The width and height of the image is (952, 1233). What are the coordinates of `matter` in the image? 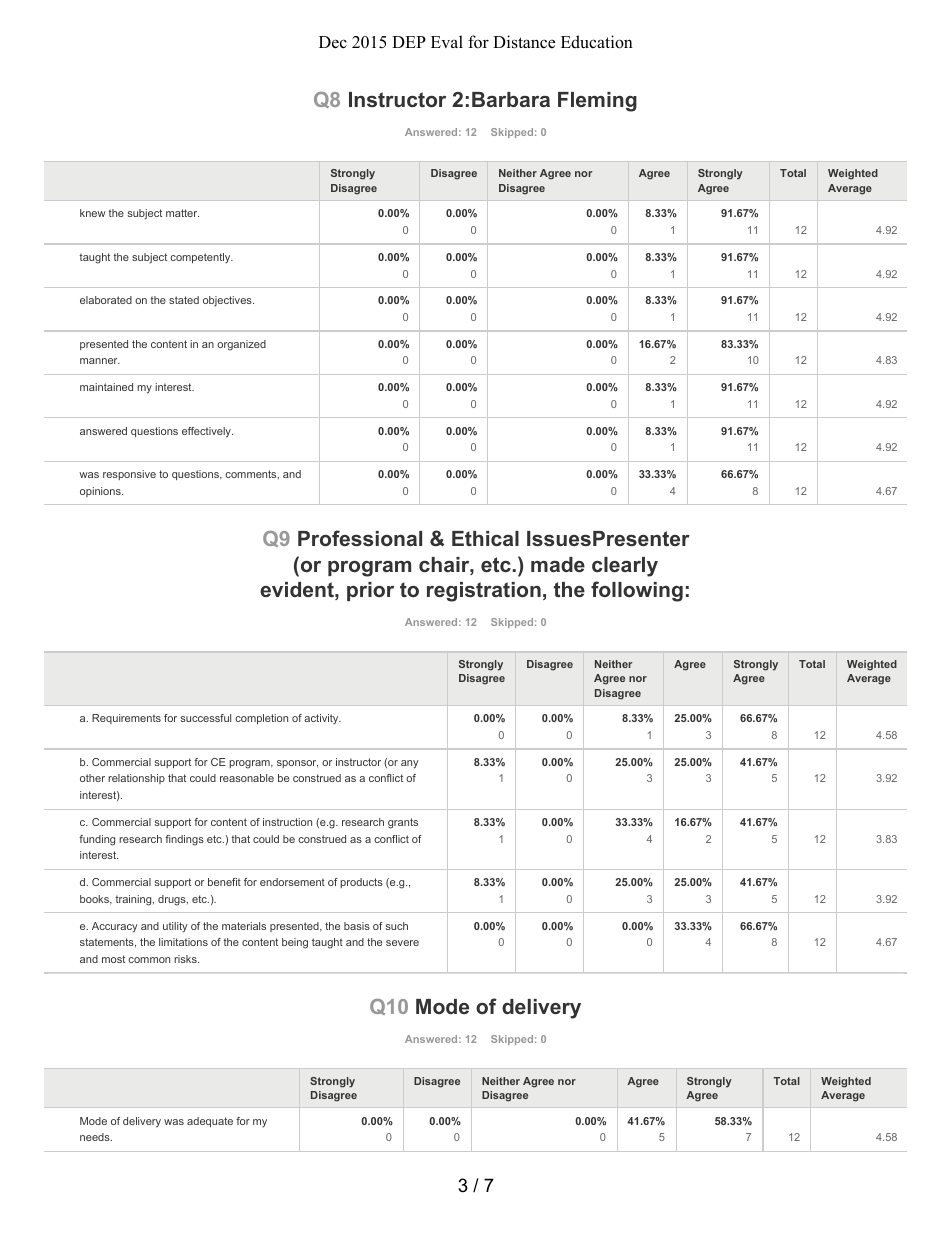 It's located at (182, 213).
